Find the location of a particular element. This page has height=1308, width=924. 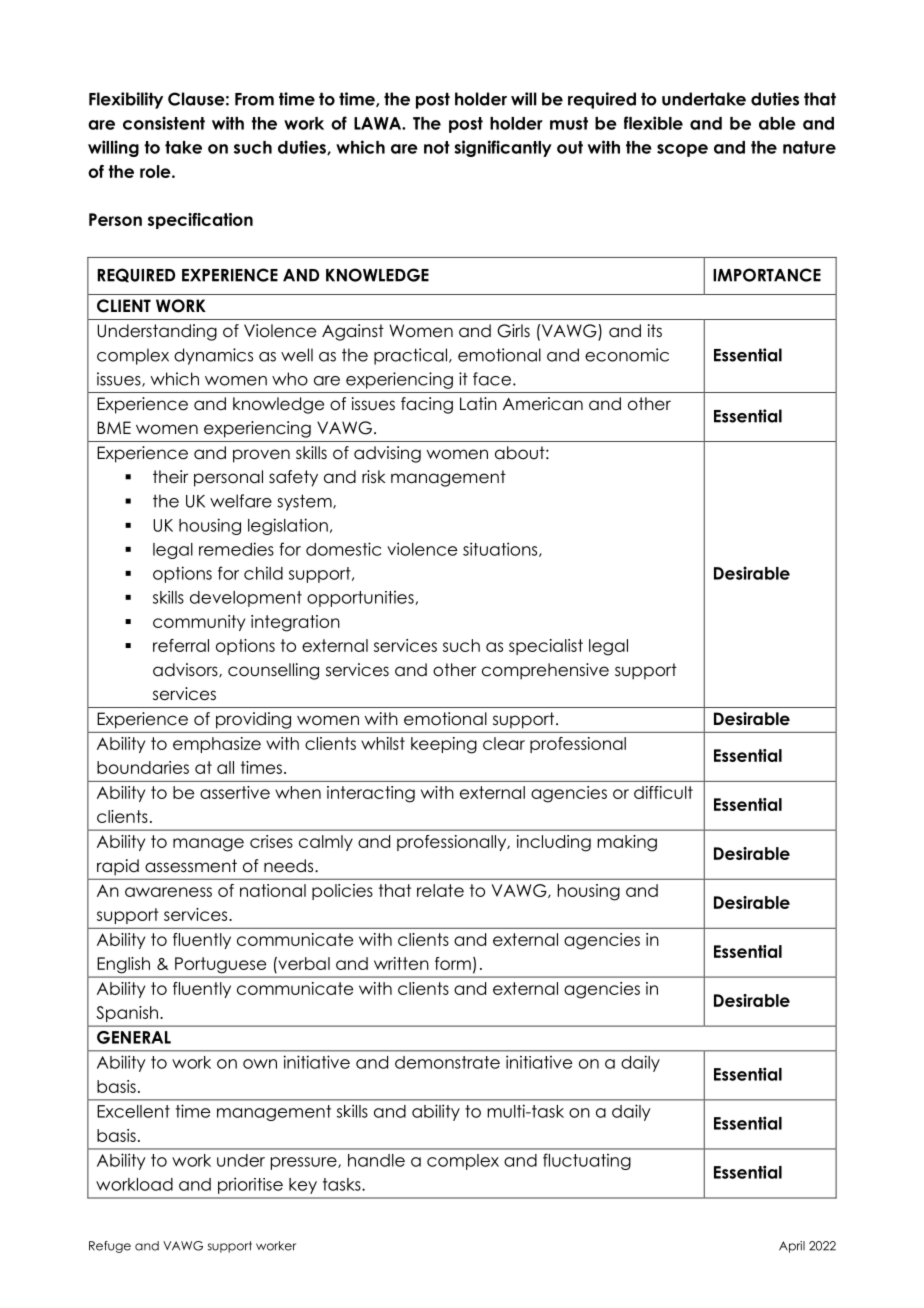

scope is located at coordinates (682, 150).
